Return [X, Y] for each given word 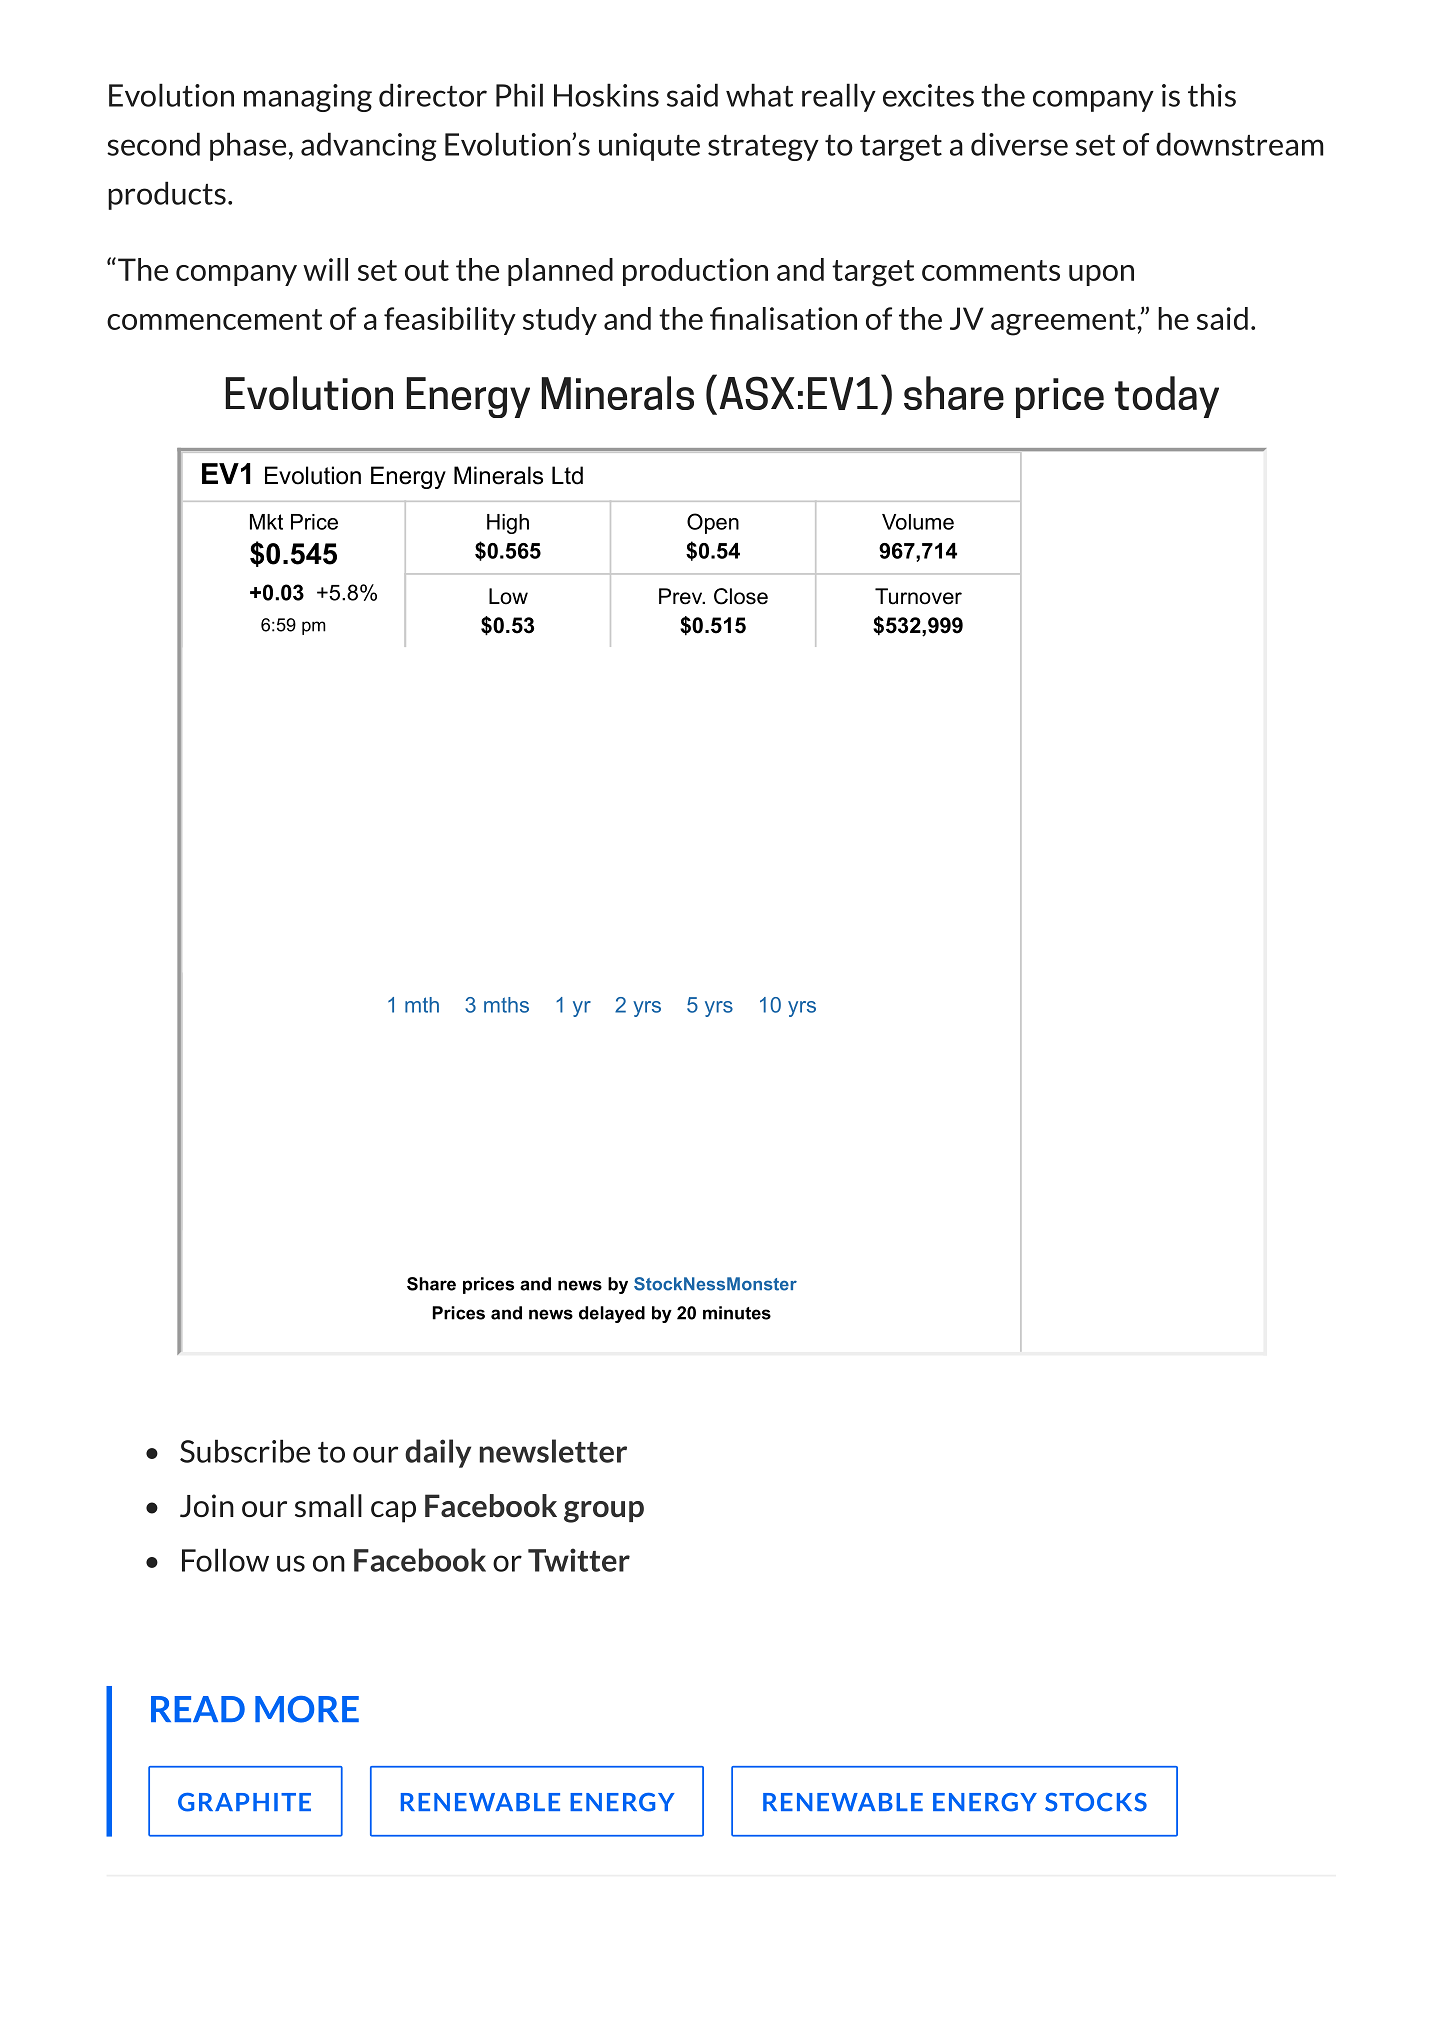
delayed [612, 1314]
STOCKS [1096, 1802]
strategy [763, 148]
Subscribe [245, 1451]
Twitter [579, 1560]
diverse [1019, 144]
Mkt [266, 522]
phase [248, 146]
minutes [737, 1313]
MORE [307, 1709]
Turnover [918, 596]
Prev [682, 596]
